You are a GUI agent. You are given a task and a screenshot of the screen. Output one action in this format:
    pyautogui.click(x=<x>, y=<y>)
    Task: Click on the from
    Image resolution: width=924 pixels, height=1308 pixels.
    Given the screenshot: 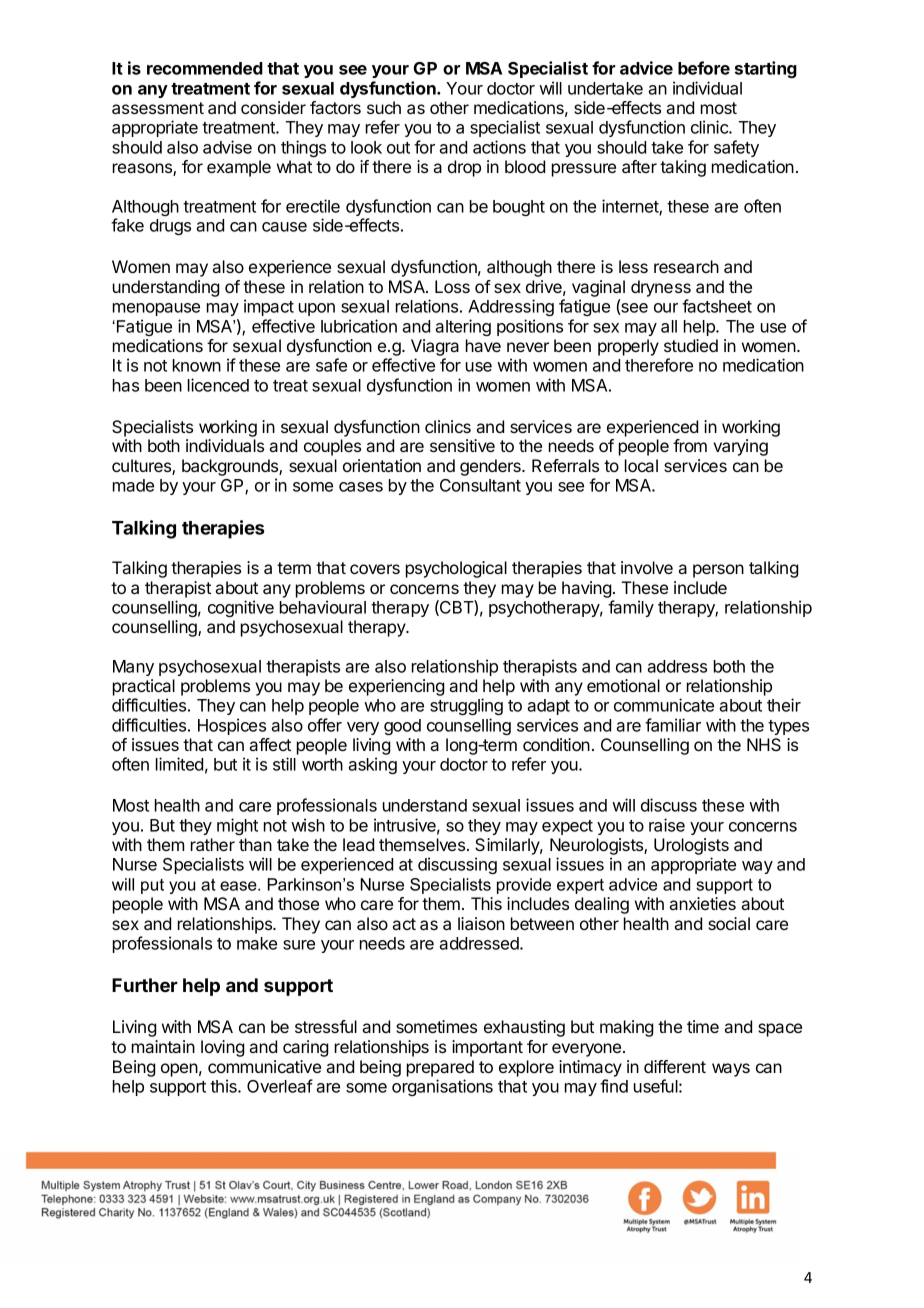 What is the action you would take?
    pyautogui.click(x=690, y=445)
